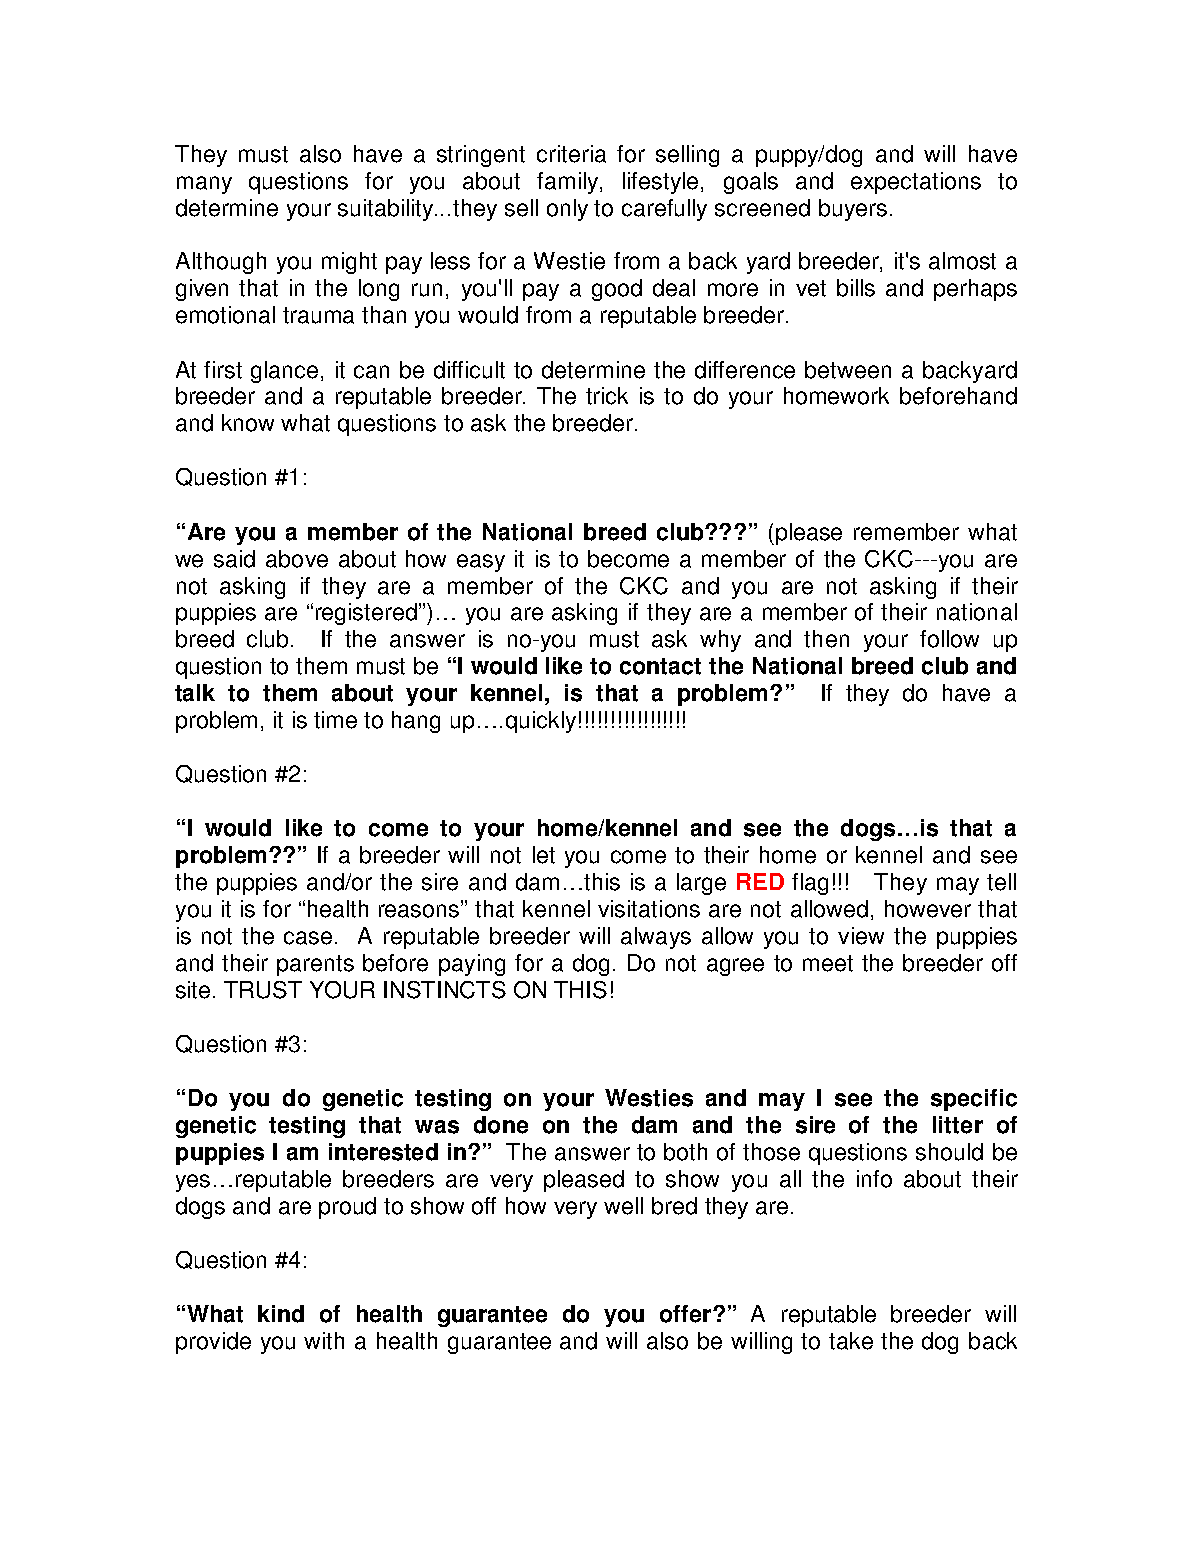  Describe the element at coordinates (308, 938) in the screenshot. I see `case` at that location.
